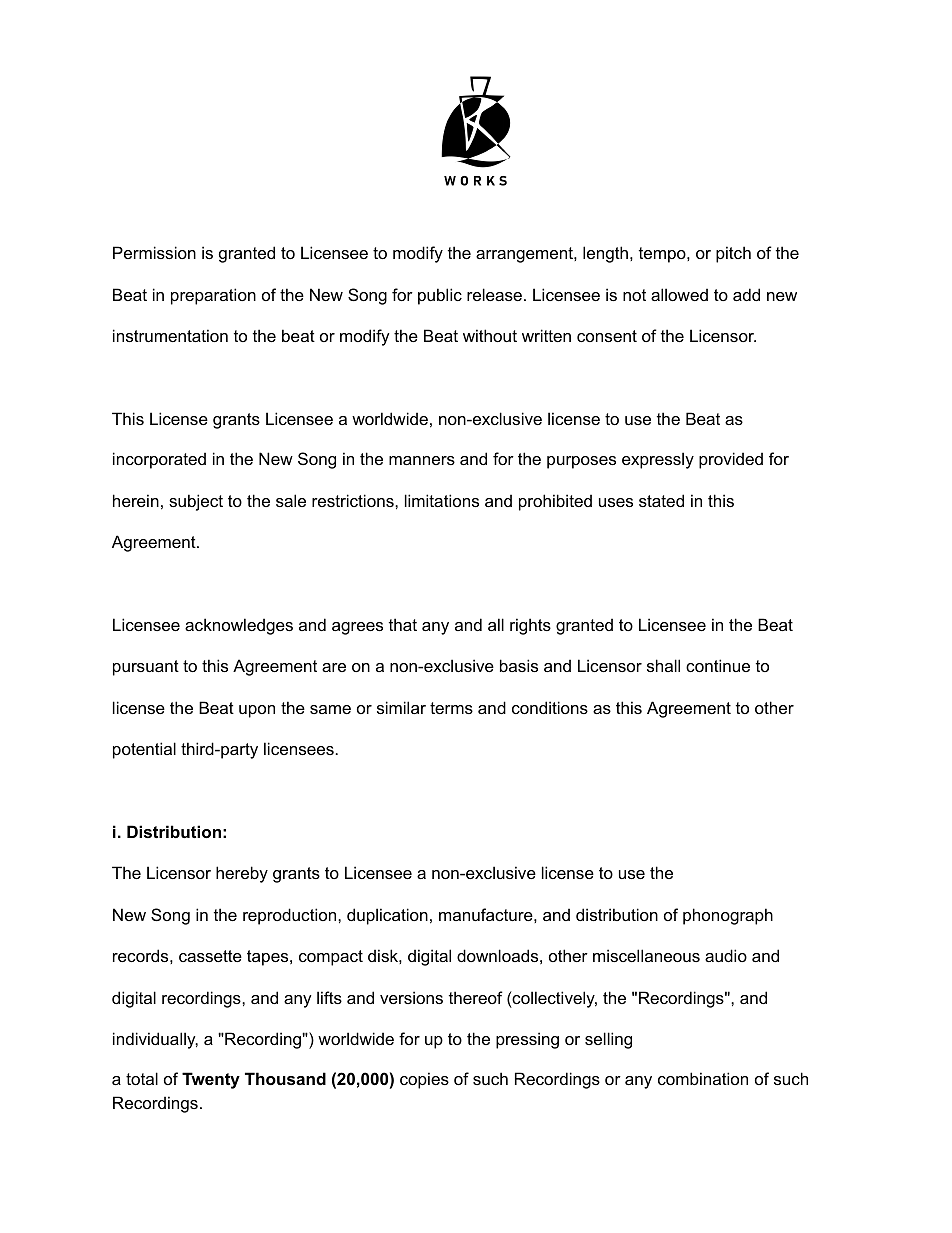 The height and width of the page is (1233, 952). I want to click on terms, so click(451, 708).
